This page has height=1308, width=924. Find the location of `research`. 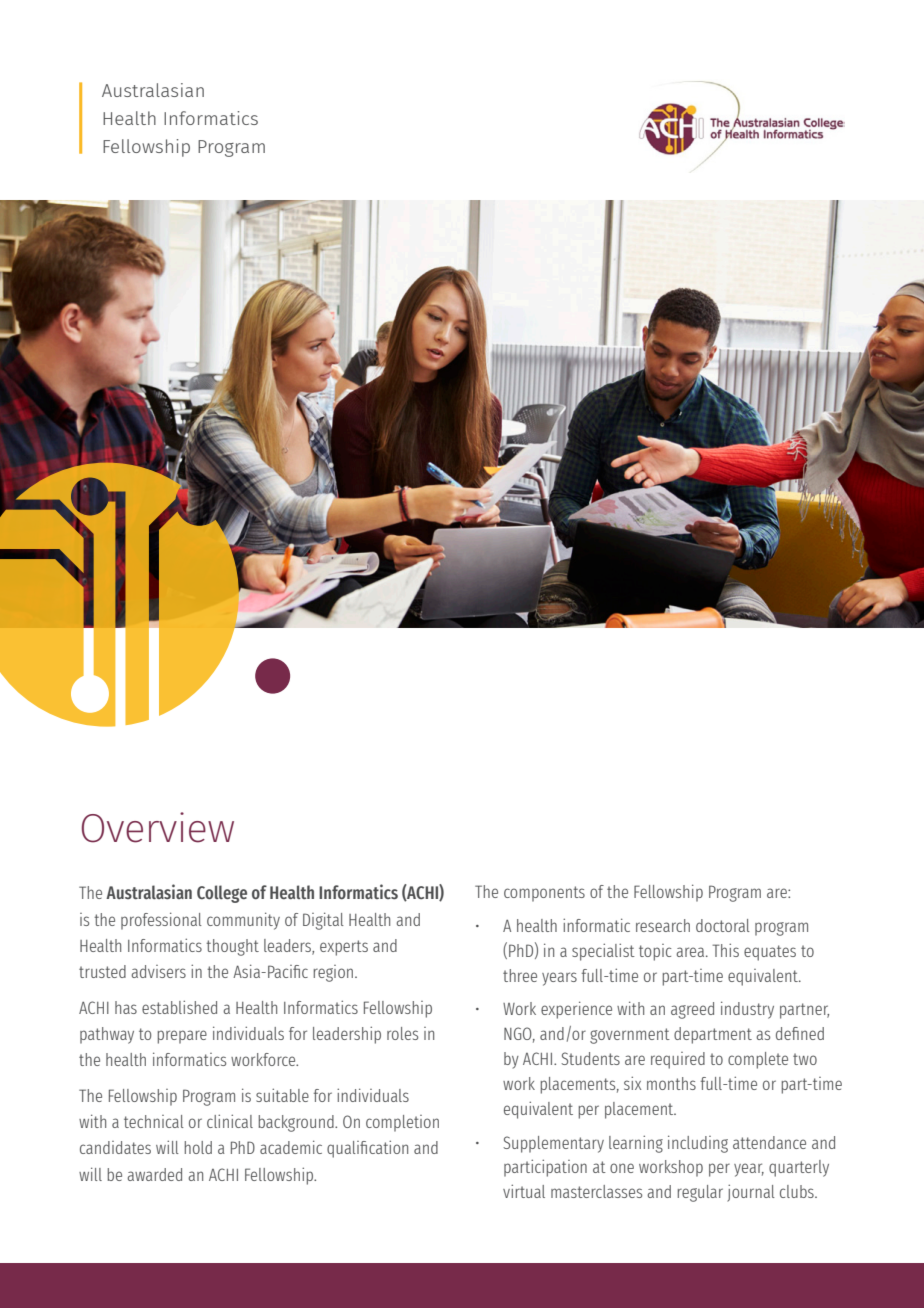

research is located at coordinates (663, 925).
